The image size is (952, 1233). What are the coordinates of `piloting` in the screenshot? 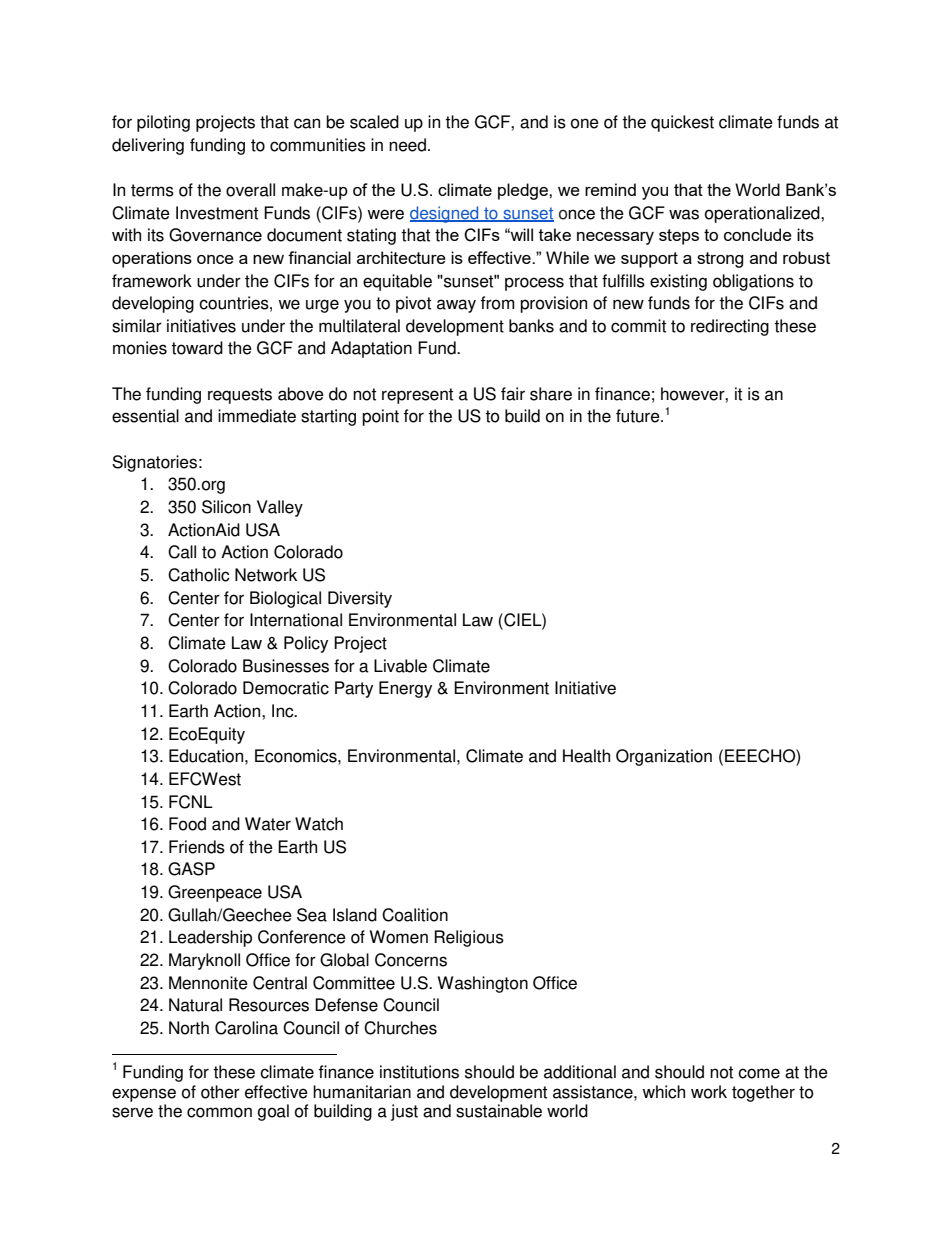 It's located at (163, 123).
